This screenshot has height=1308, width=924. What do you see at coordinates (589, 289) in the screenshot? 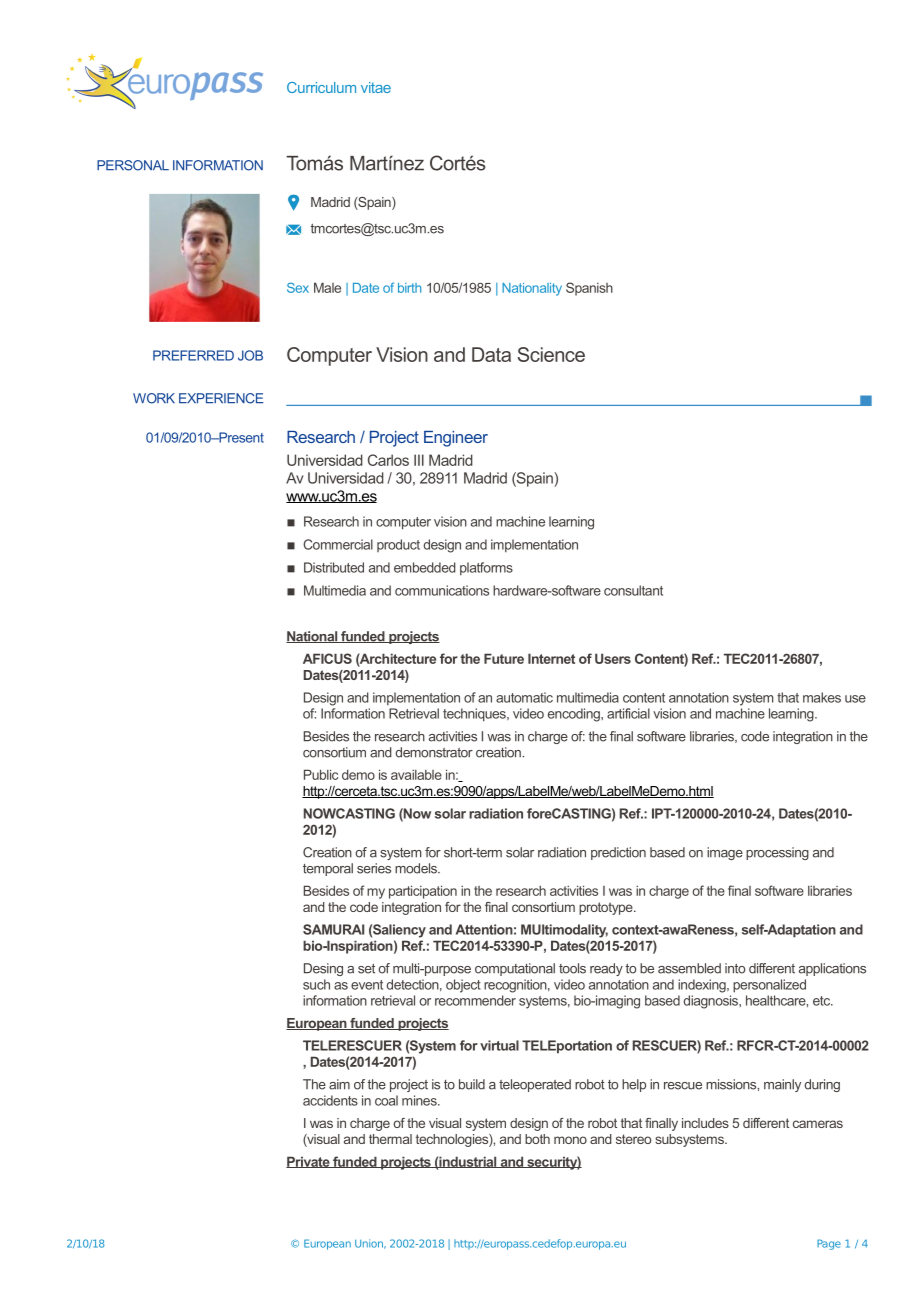
I see `Spanish` at bounding box center [589, 289].
